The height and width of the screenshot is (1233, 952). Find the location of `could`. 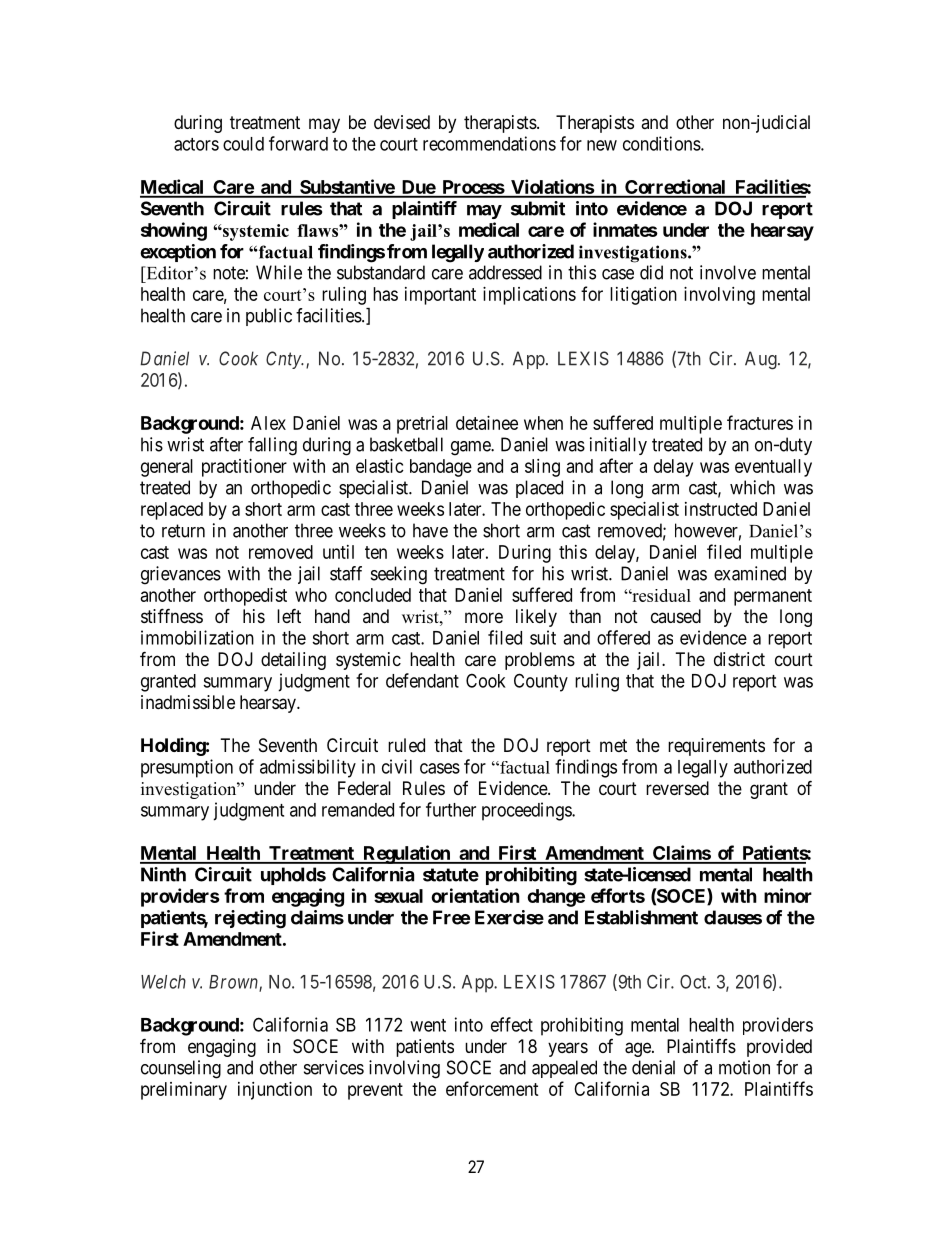

could is located at coordinates (243, 144).
